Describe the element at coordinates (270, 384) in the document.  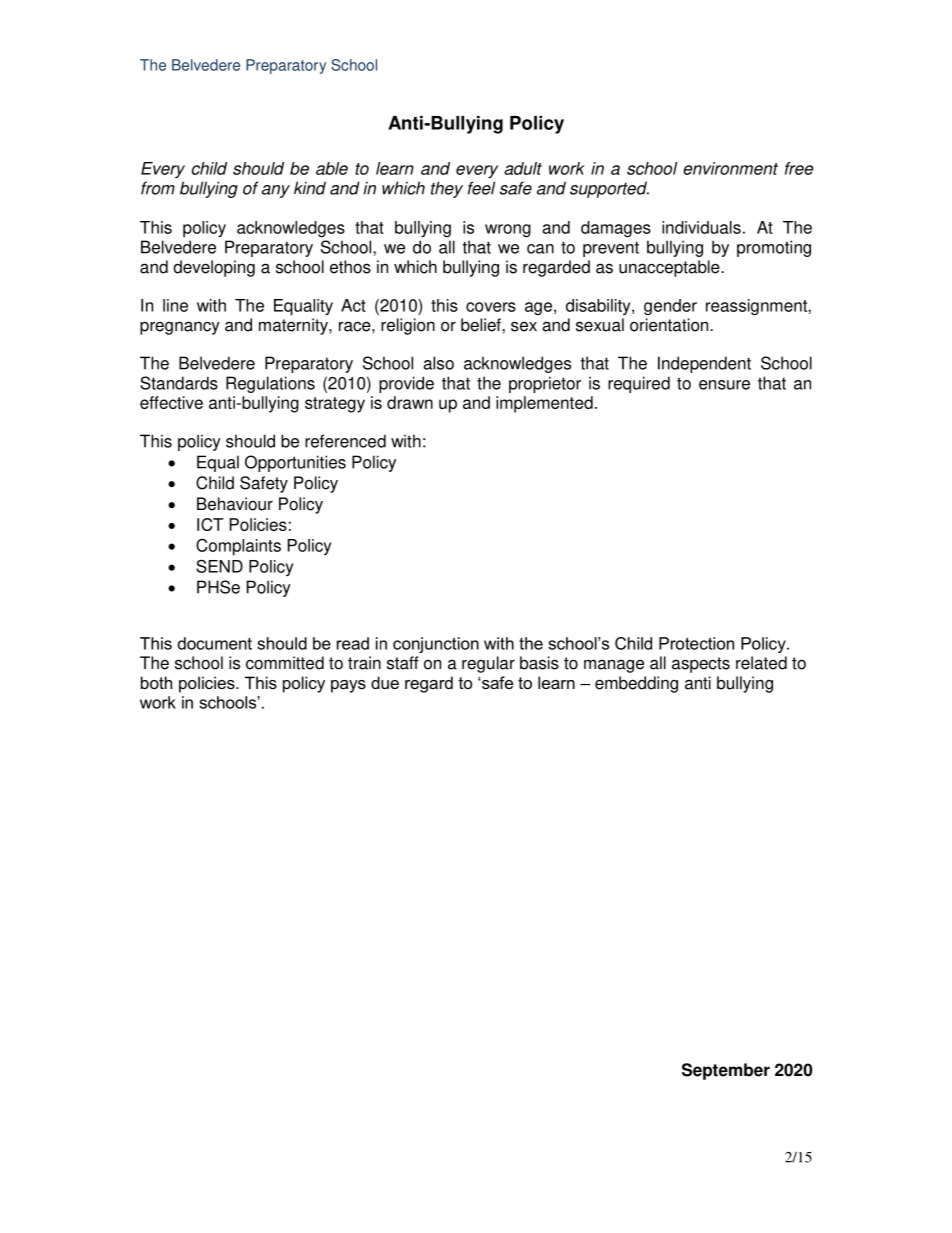
I see `Regulations` at that location.
